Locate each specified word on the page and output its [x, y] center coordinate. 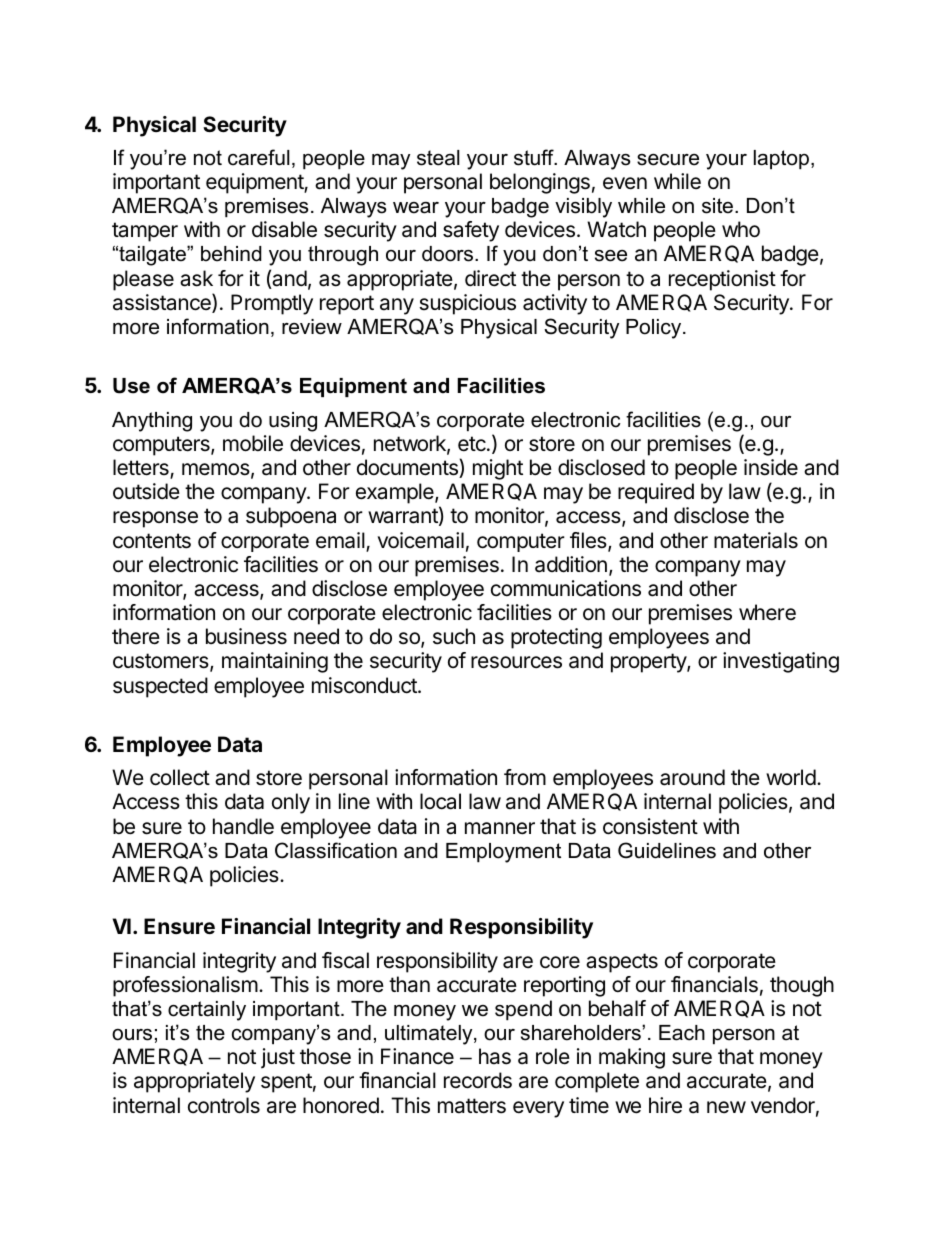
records [478, 1080]
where [767, 612]
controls [224, 1105]
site [717, 206]
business [246, 636]
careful [259, 157]
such [454, 636]
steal [438, 158]
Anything [152, 422]
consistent [650, 826]
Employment [503, 853]
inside [771, 467]
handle [243, 826]
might [498, 469]
